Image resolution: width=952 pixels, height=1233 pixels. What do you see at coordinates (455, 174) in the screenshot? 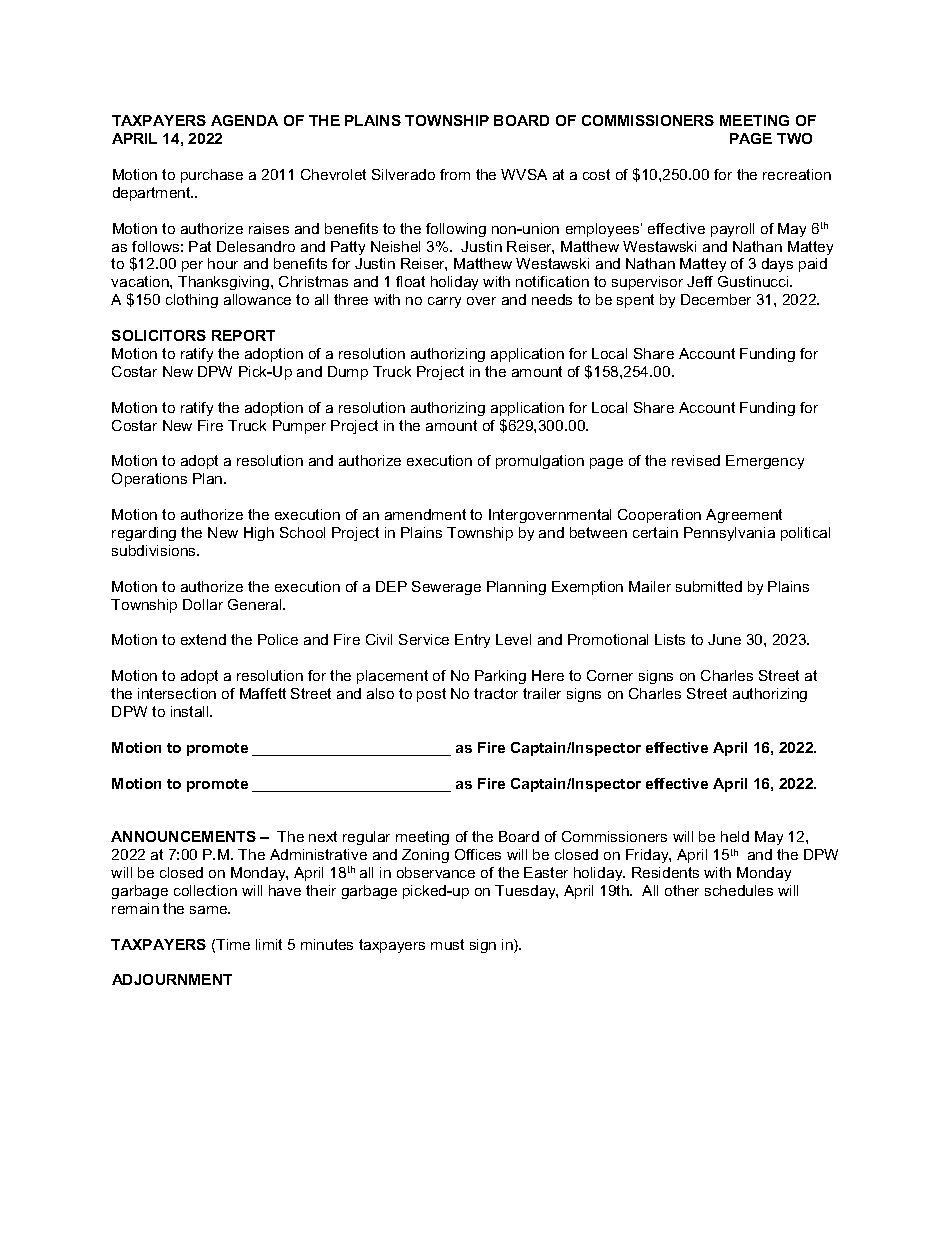
I see `from` at bounding box center [455, 174].
